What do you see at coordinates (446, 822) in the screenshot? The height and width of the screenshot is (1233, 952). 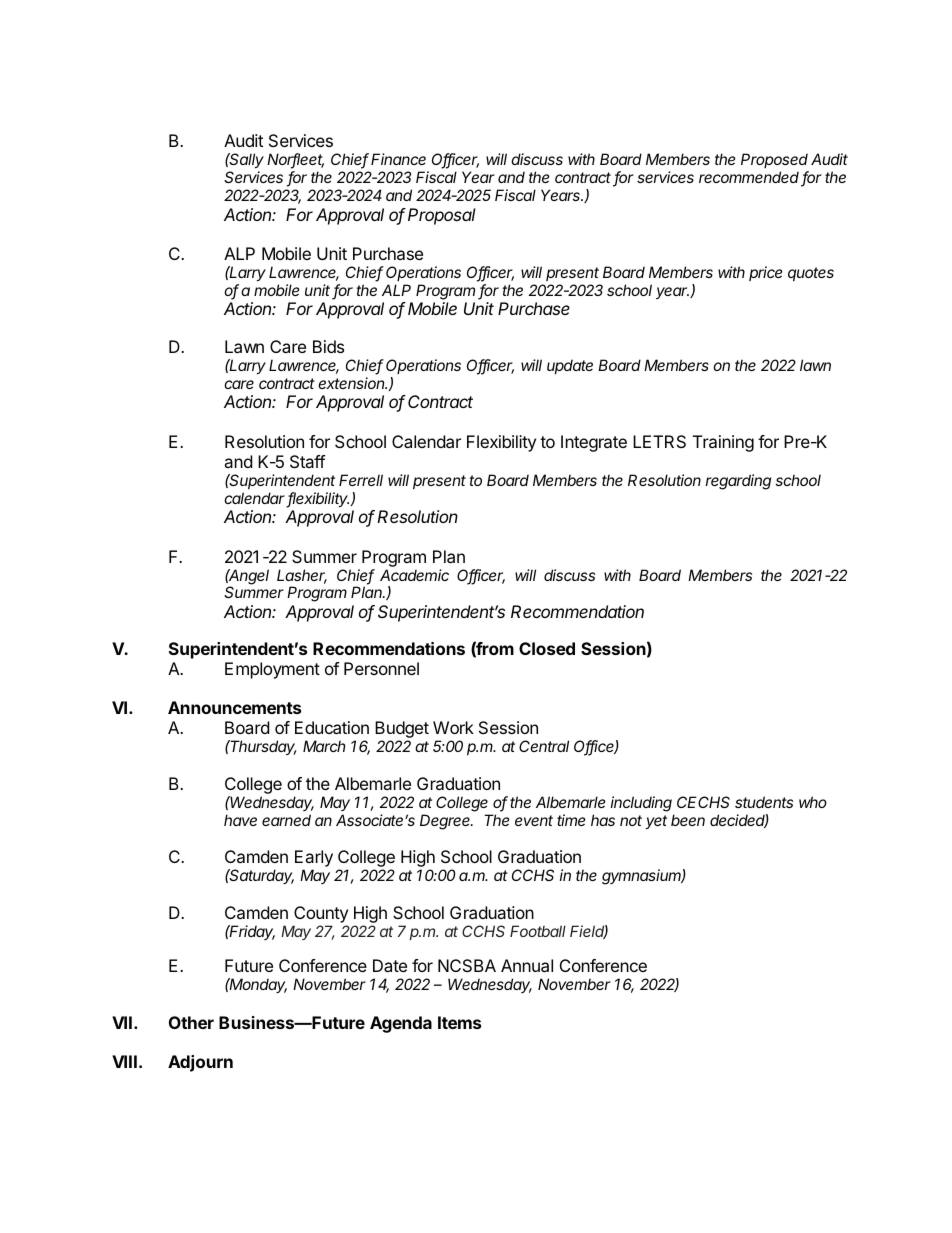 I see `Degree` at bounding box center [446, 822].
